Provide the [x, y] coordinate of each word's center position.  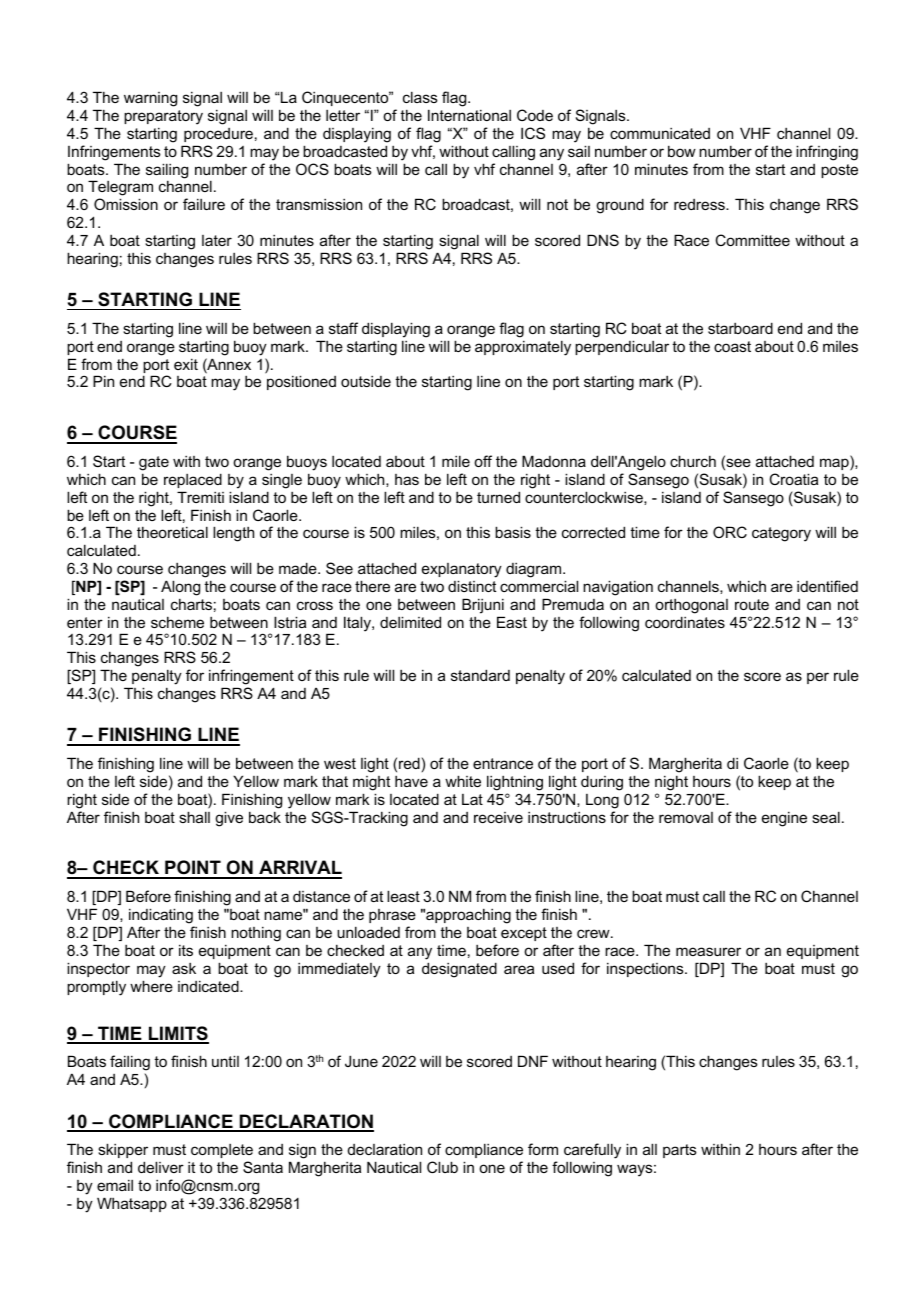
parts [680, 1151]
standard [480, 675]
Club [442, 1167]
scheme [177, 622]
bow [682, 151]
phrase [392, 916]
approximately [523, 348]
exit [186, 364]
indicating [161, 916]
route [752, 604]
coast [732, 346]
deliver [161, 1167]
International [469, 115]
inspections [646, 969]
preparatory [163, 117]
